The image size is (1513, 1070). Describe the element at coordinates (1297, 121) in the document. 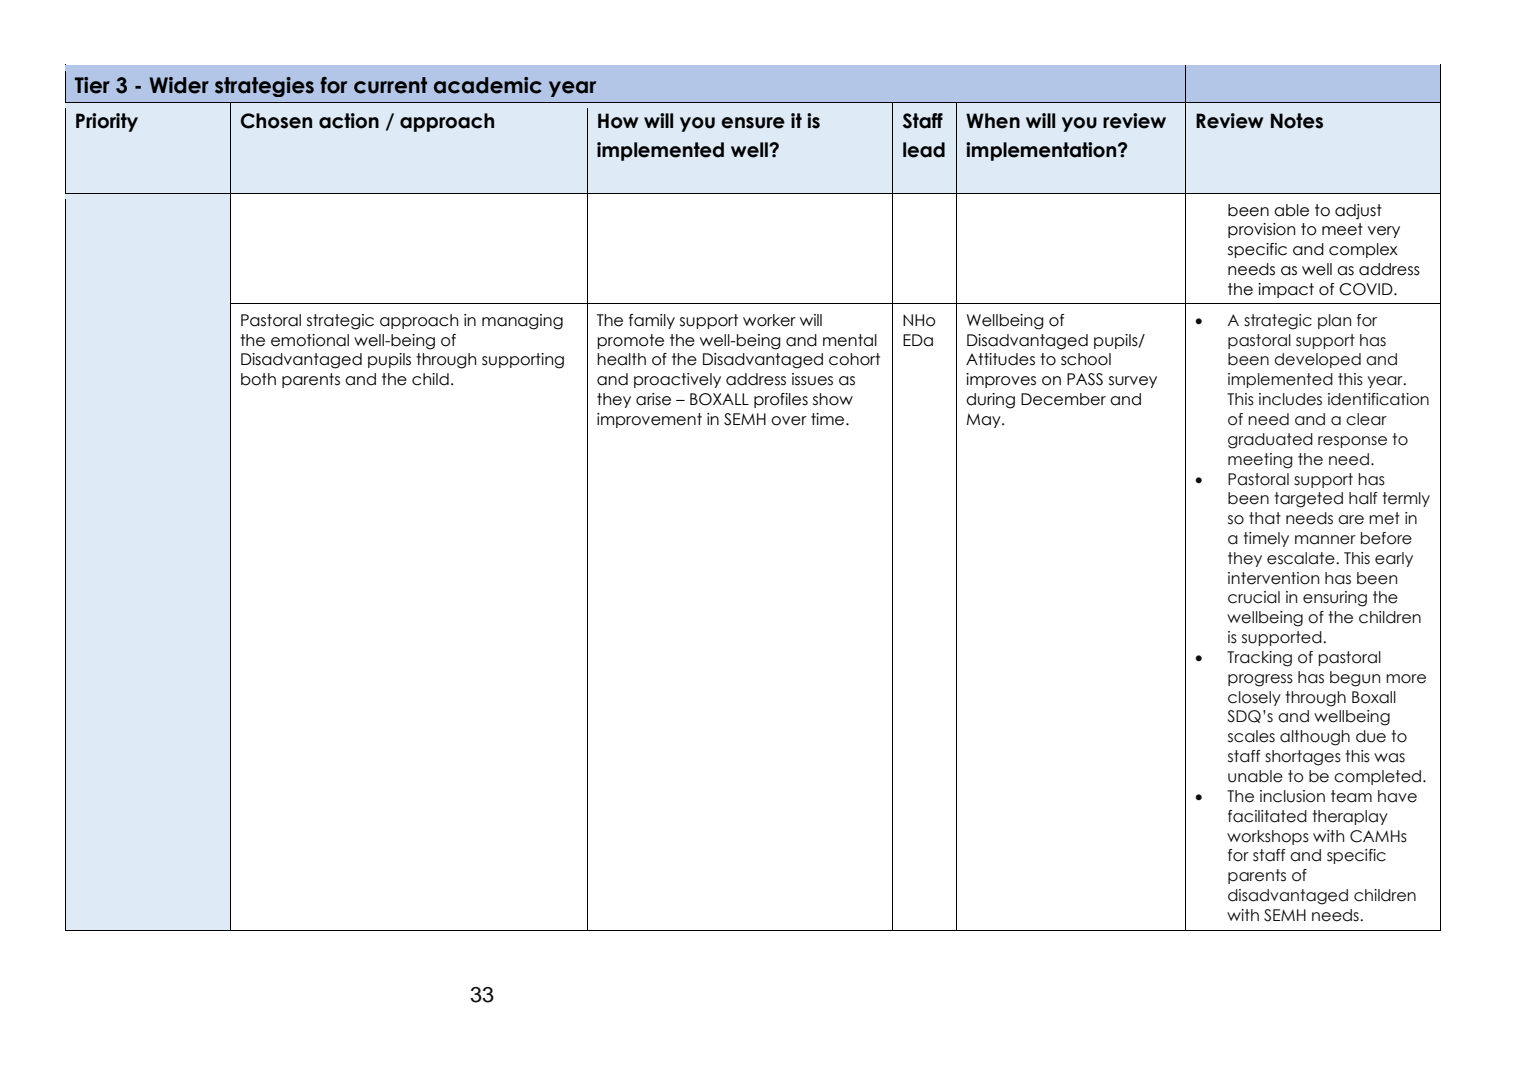

I see `Notes` at that location.
